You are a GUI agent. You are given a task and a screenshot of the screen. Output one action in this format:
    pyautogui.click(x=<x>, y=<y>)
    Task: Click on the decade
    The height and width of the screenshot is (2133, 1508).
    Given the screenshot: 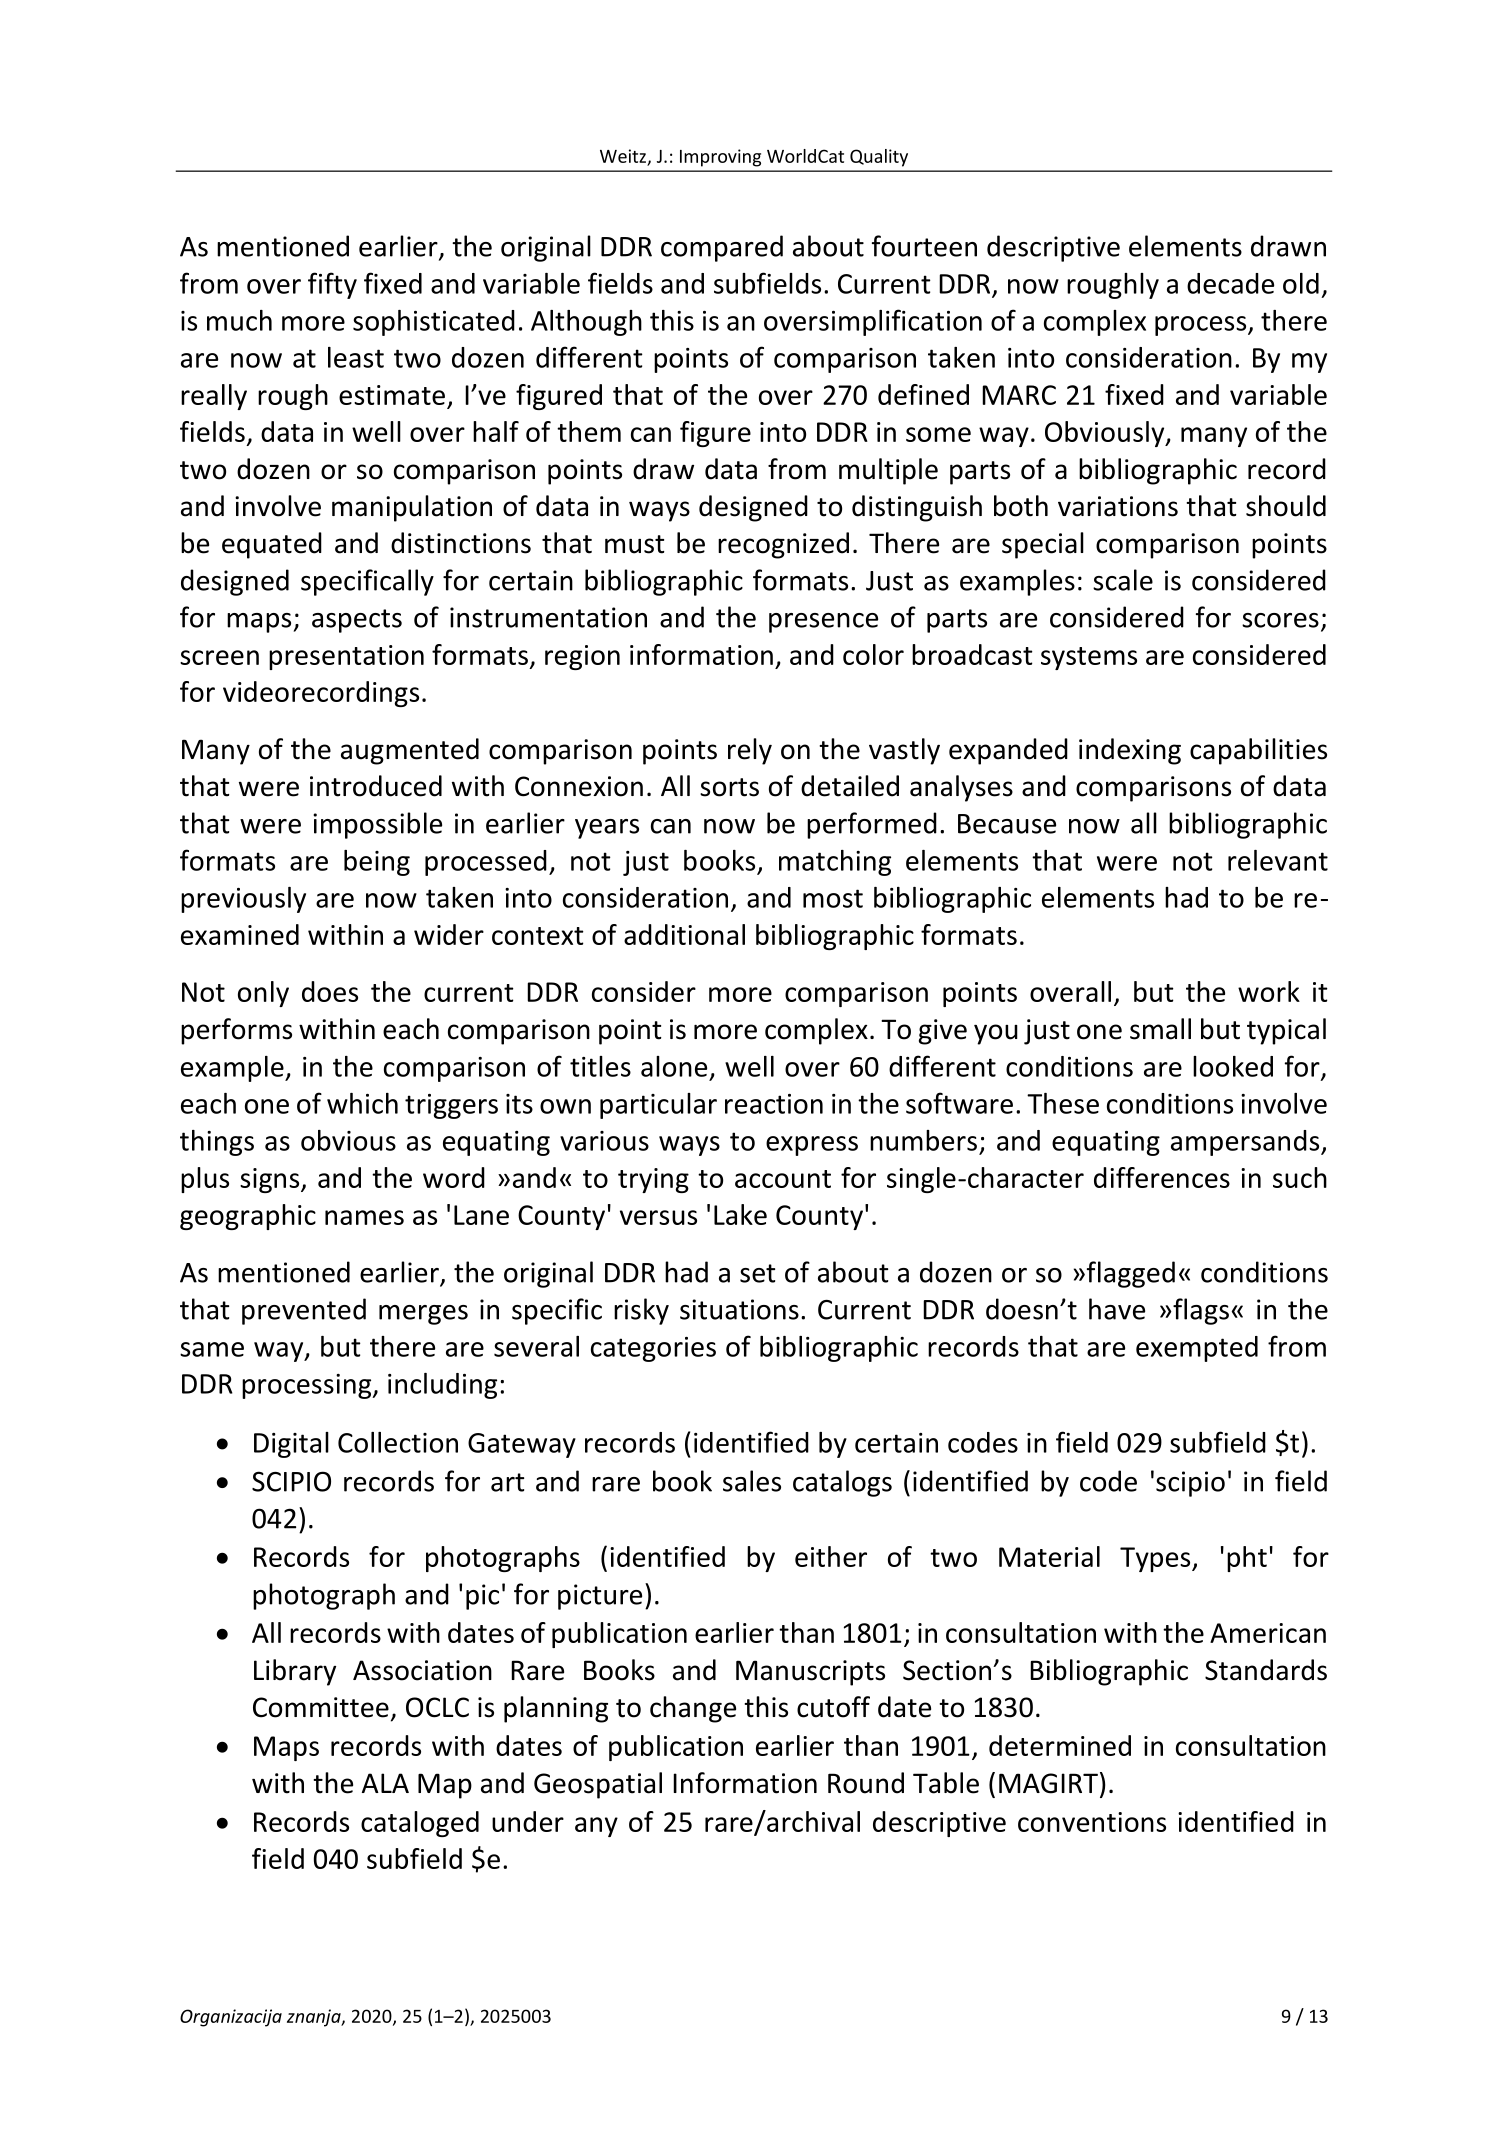 What is the action you would take?
    pyautogui.click(x=1230, y=283)
